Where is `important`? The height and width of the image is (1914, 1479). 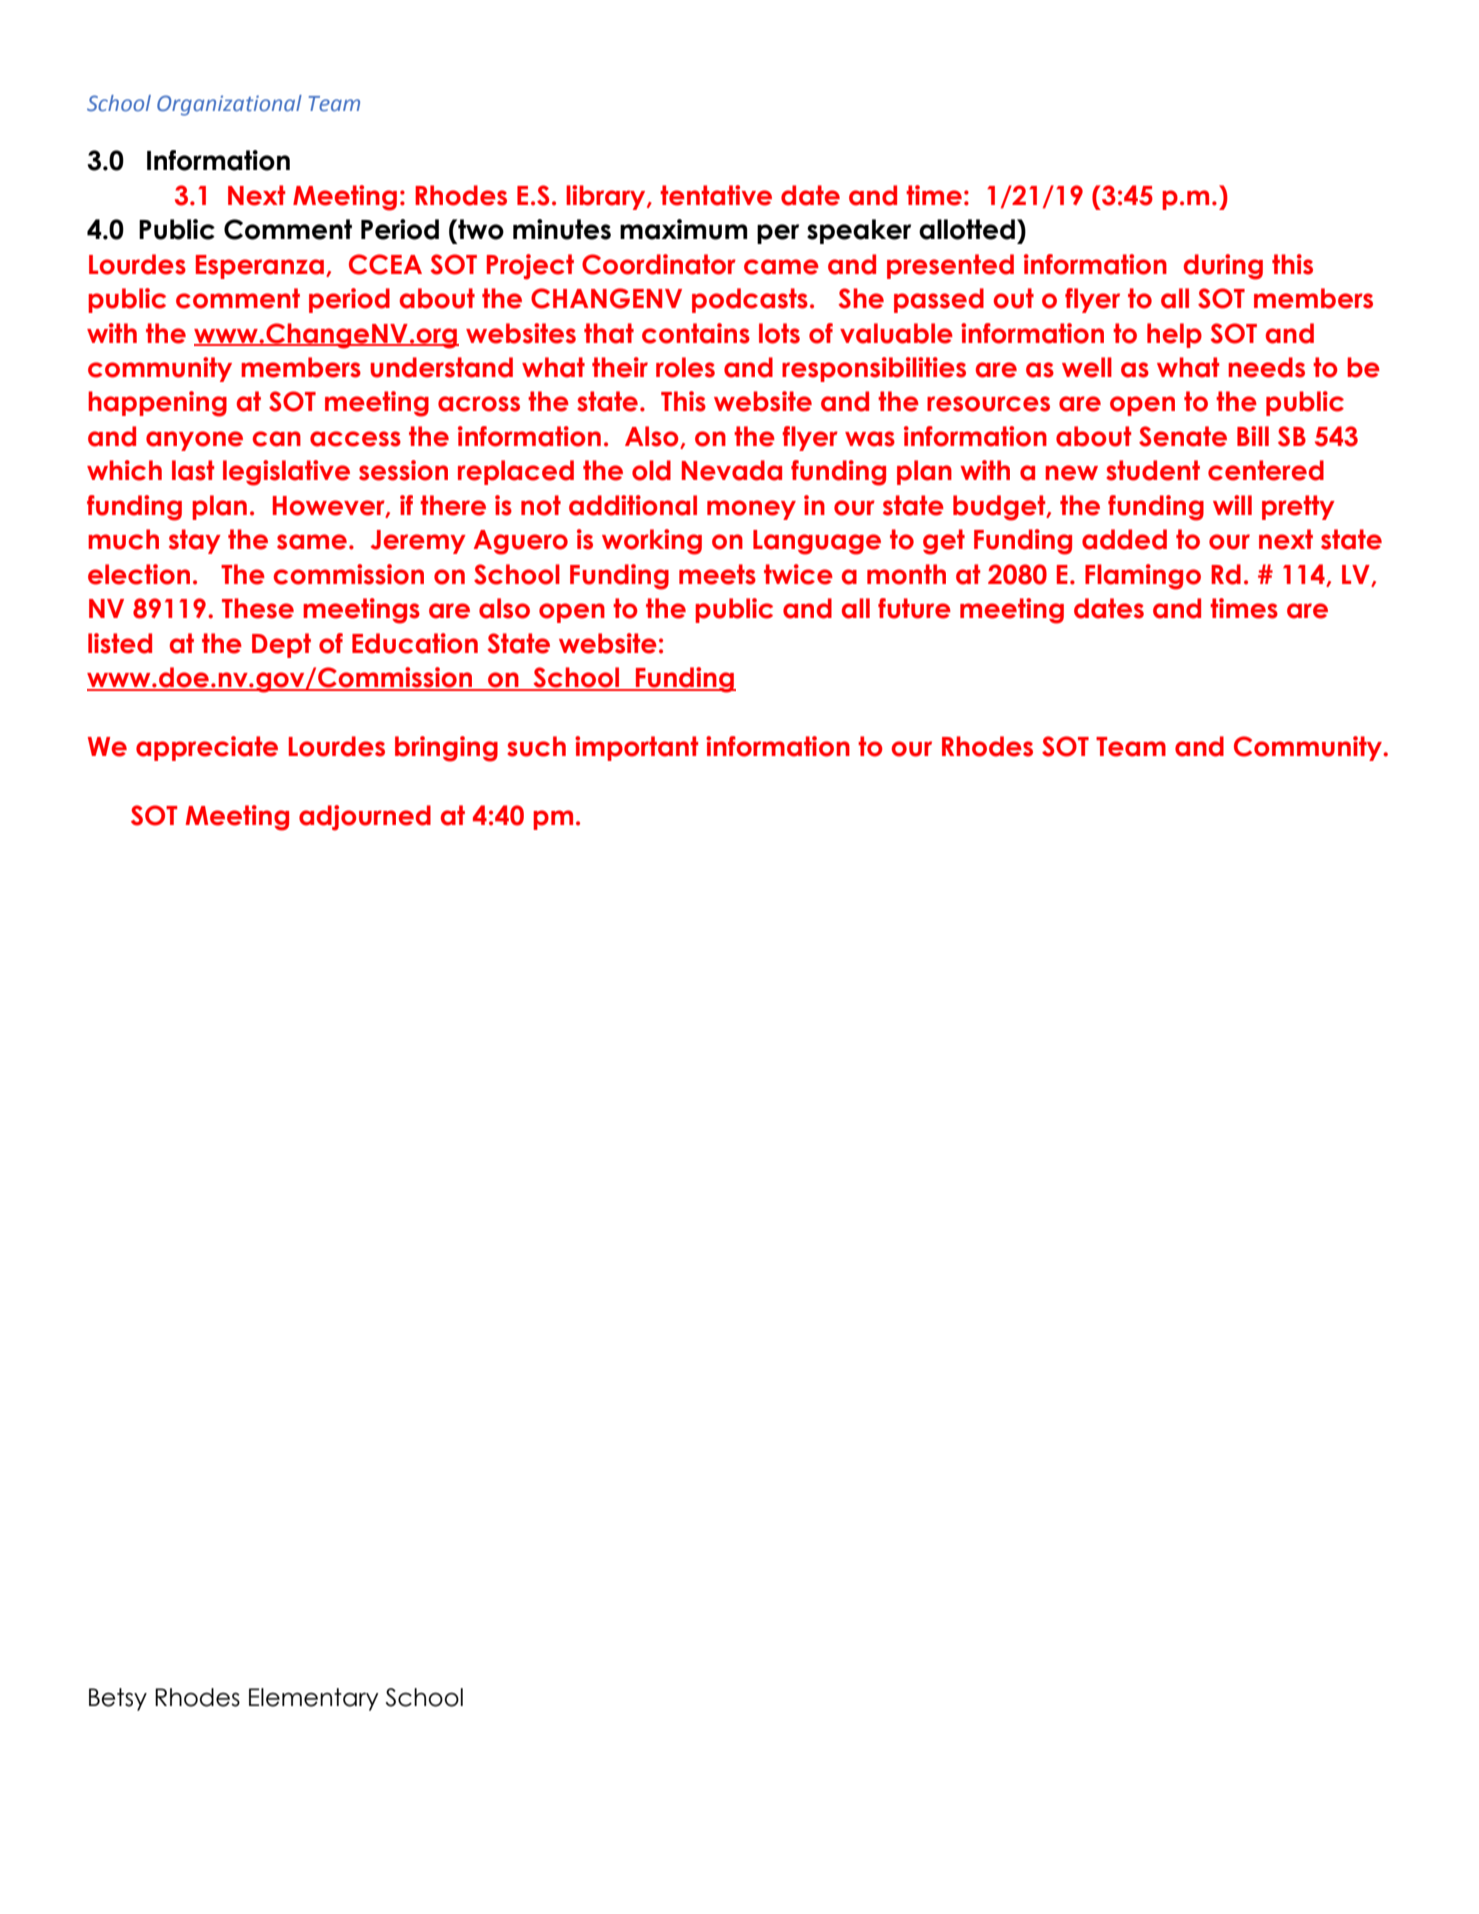 important is located at coordinates (636, 748).
